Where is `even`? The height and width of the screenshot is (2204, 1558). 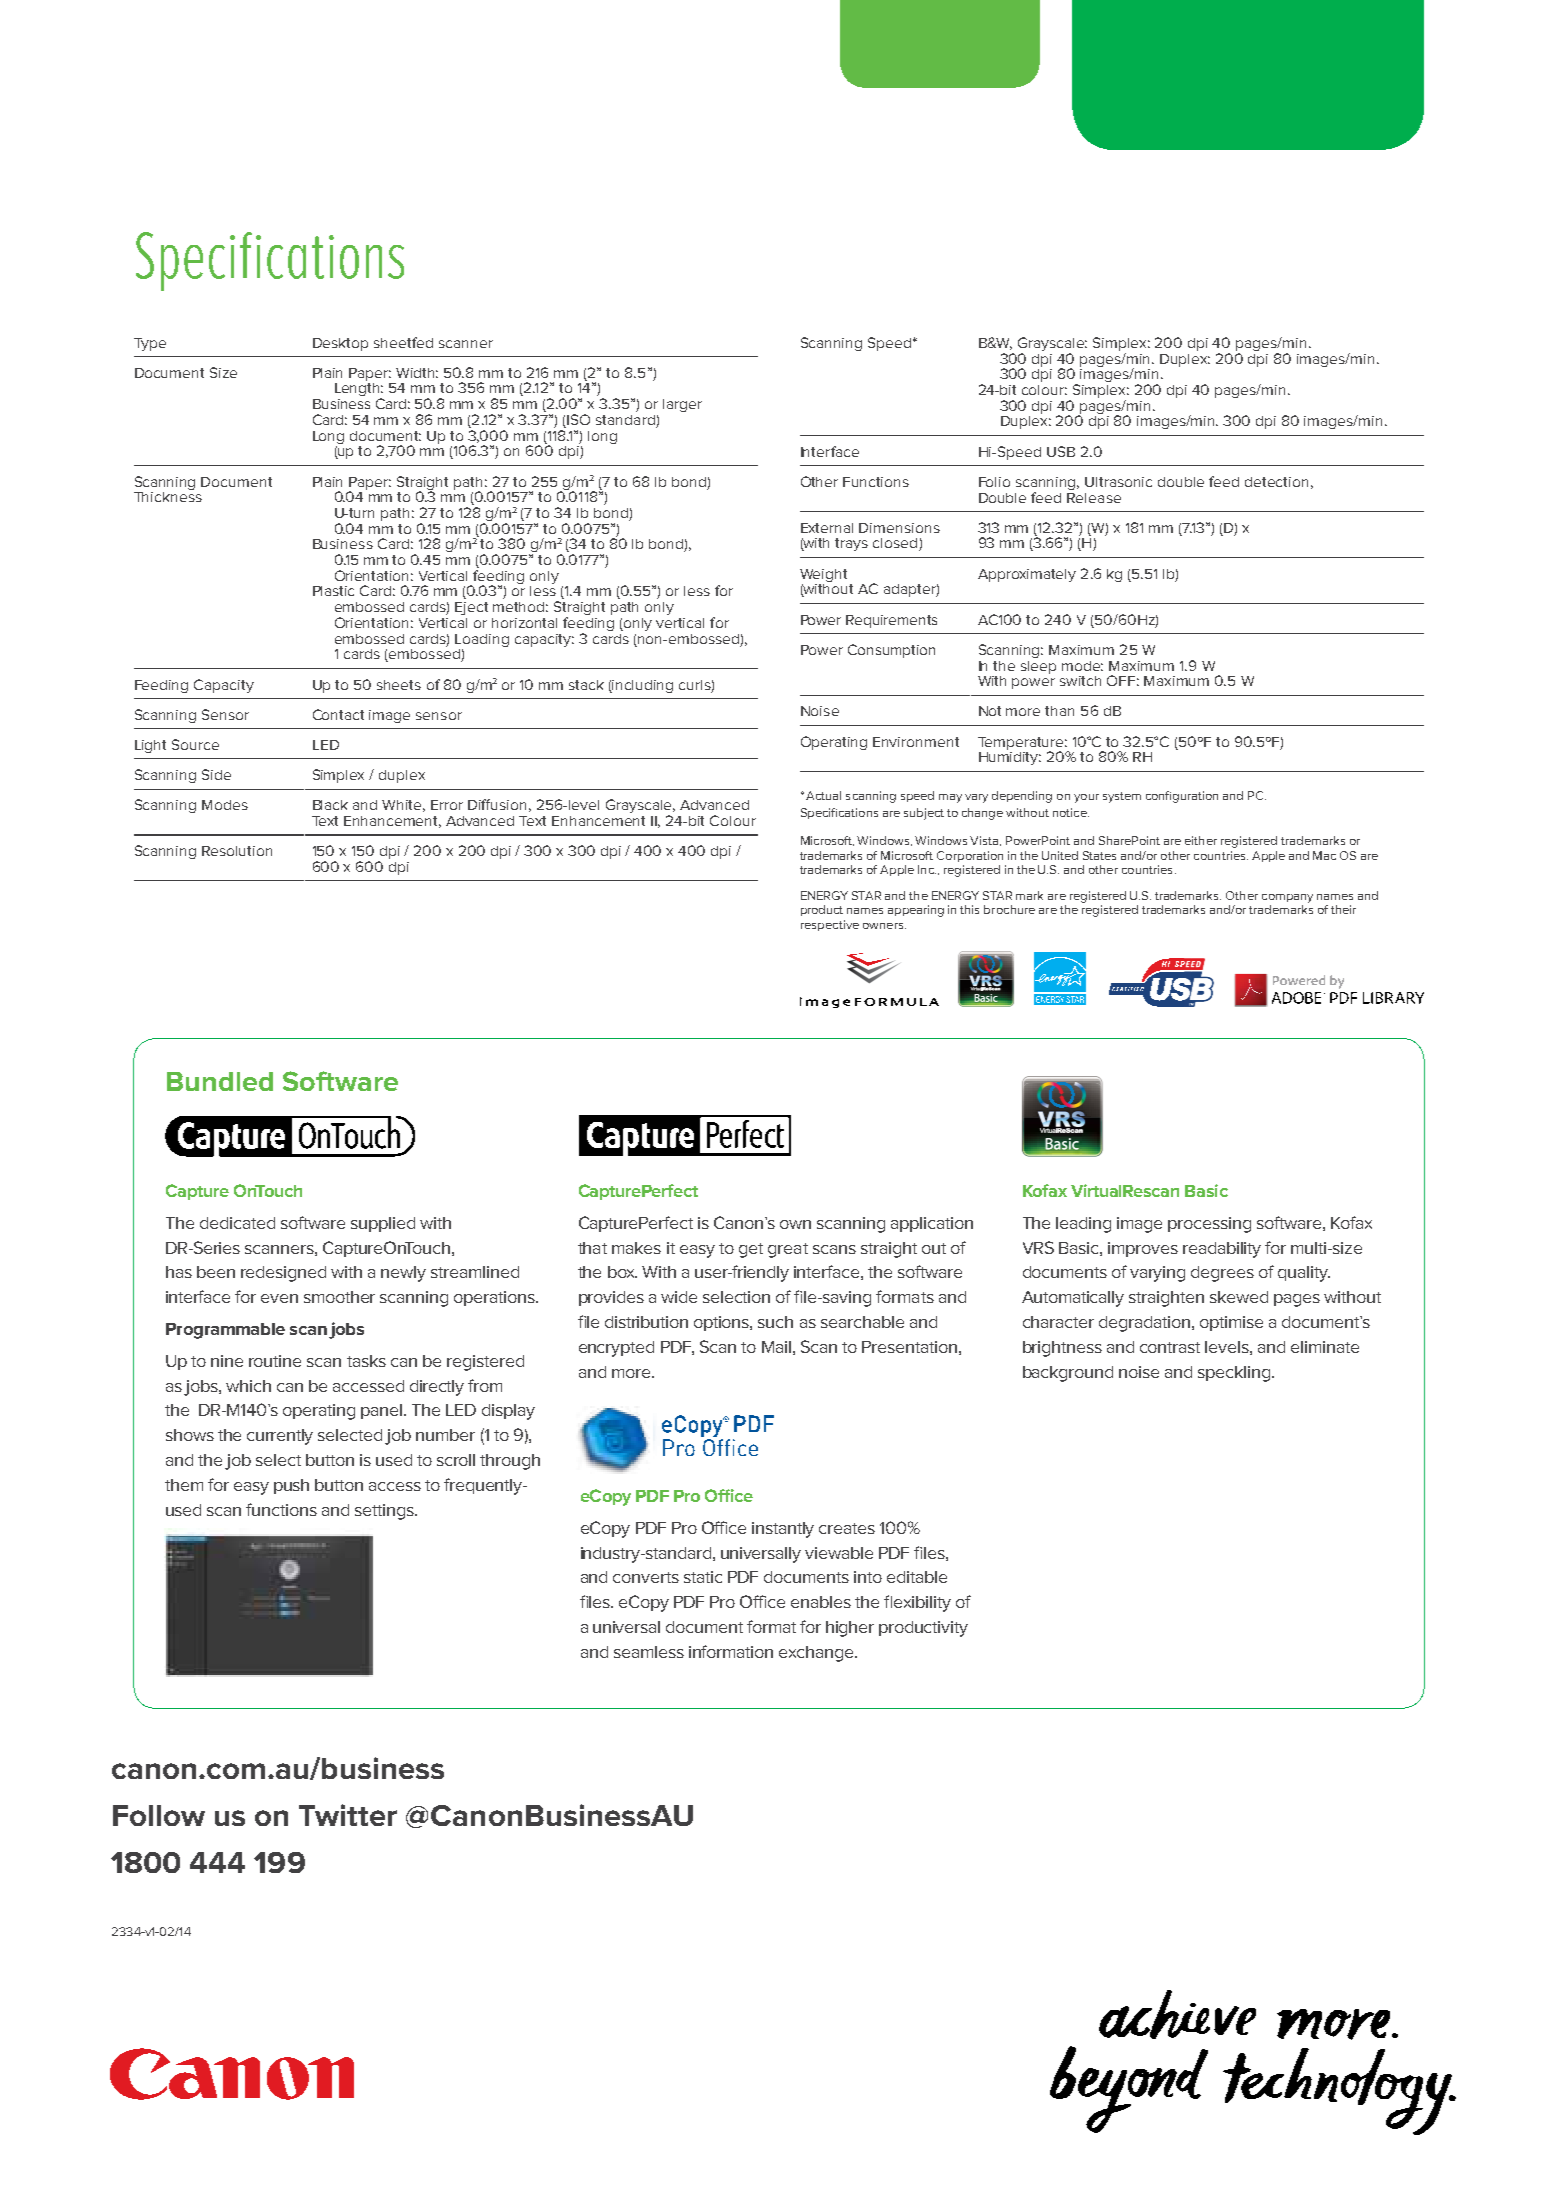 even is located at coordinates (279, 1298).
